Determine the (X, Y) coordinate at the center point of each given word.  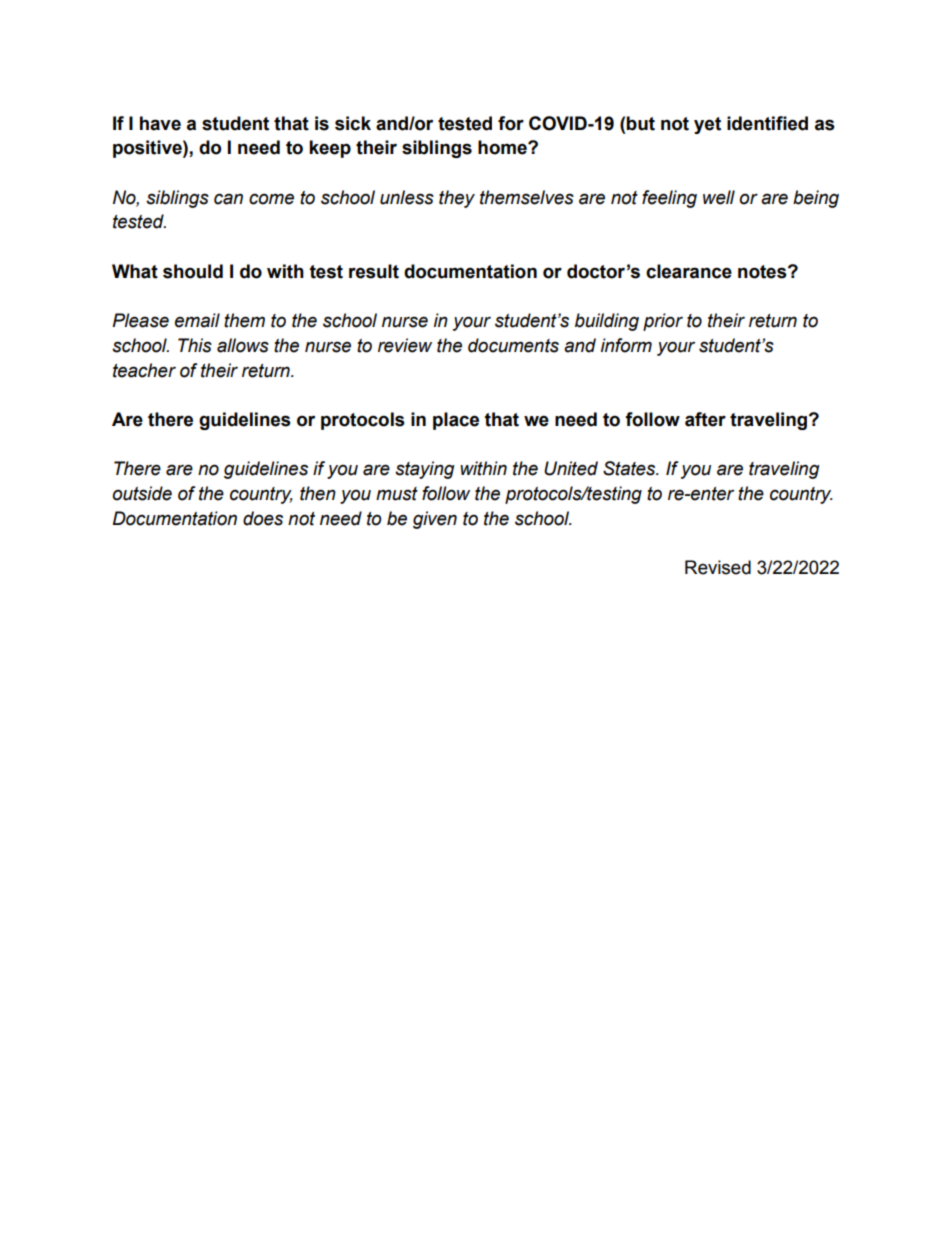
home (503, 147)
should (193, 271)
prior (663, 322)
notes (763, 272)
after (705, 419)
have (160, 123)
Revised (718, 567)
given (435, 520)
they (457, 199)
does (263, 518)
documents (513, 345)
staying (425, 470)
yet (707, 125)
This (195, 345)
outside (142, 493)
